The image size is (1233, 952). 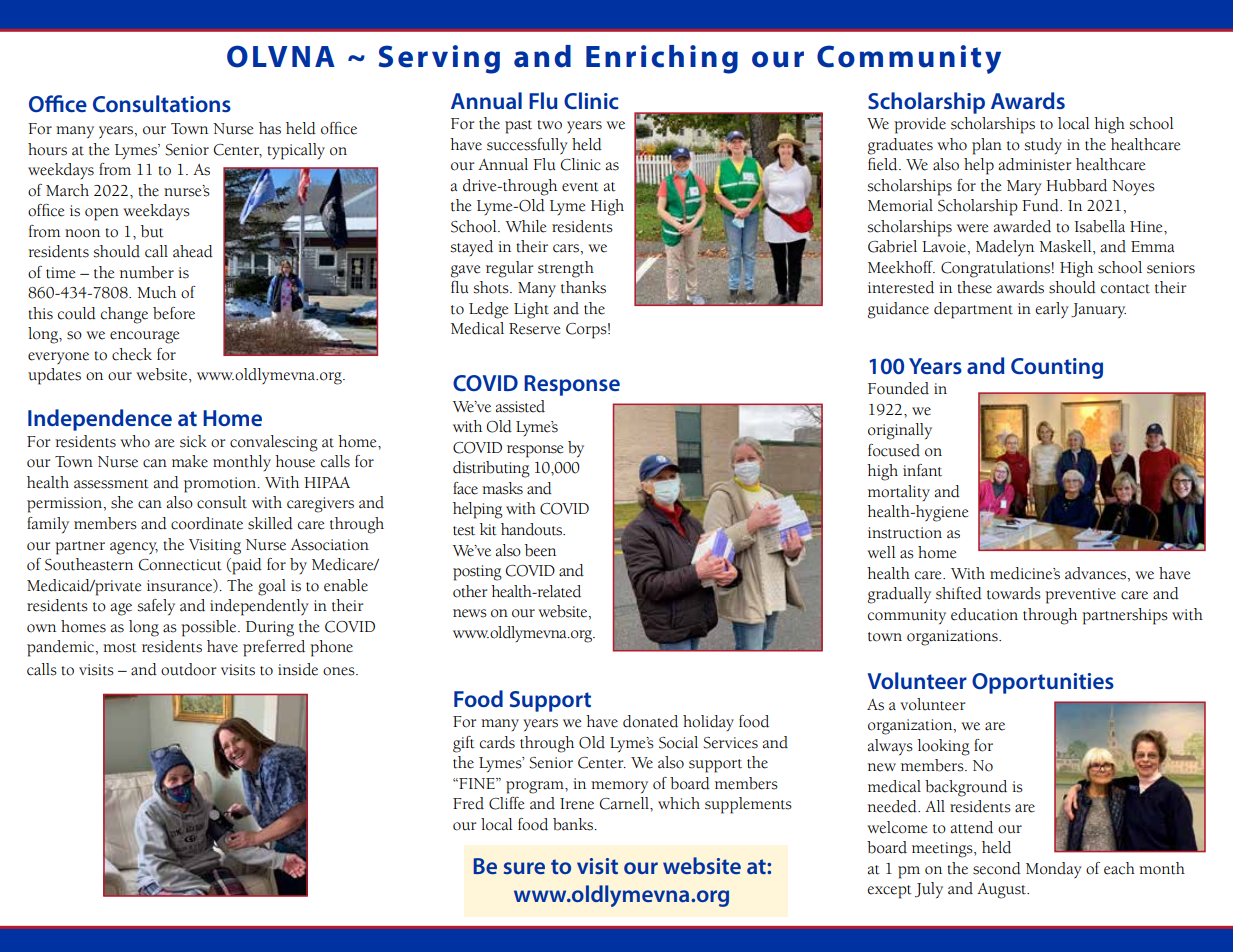 What do you see at coordinates (662, 59) in the screenshot?
I see `Enriching` at bounding box center [662, 59].
